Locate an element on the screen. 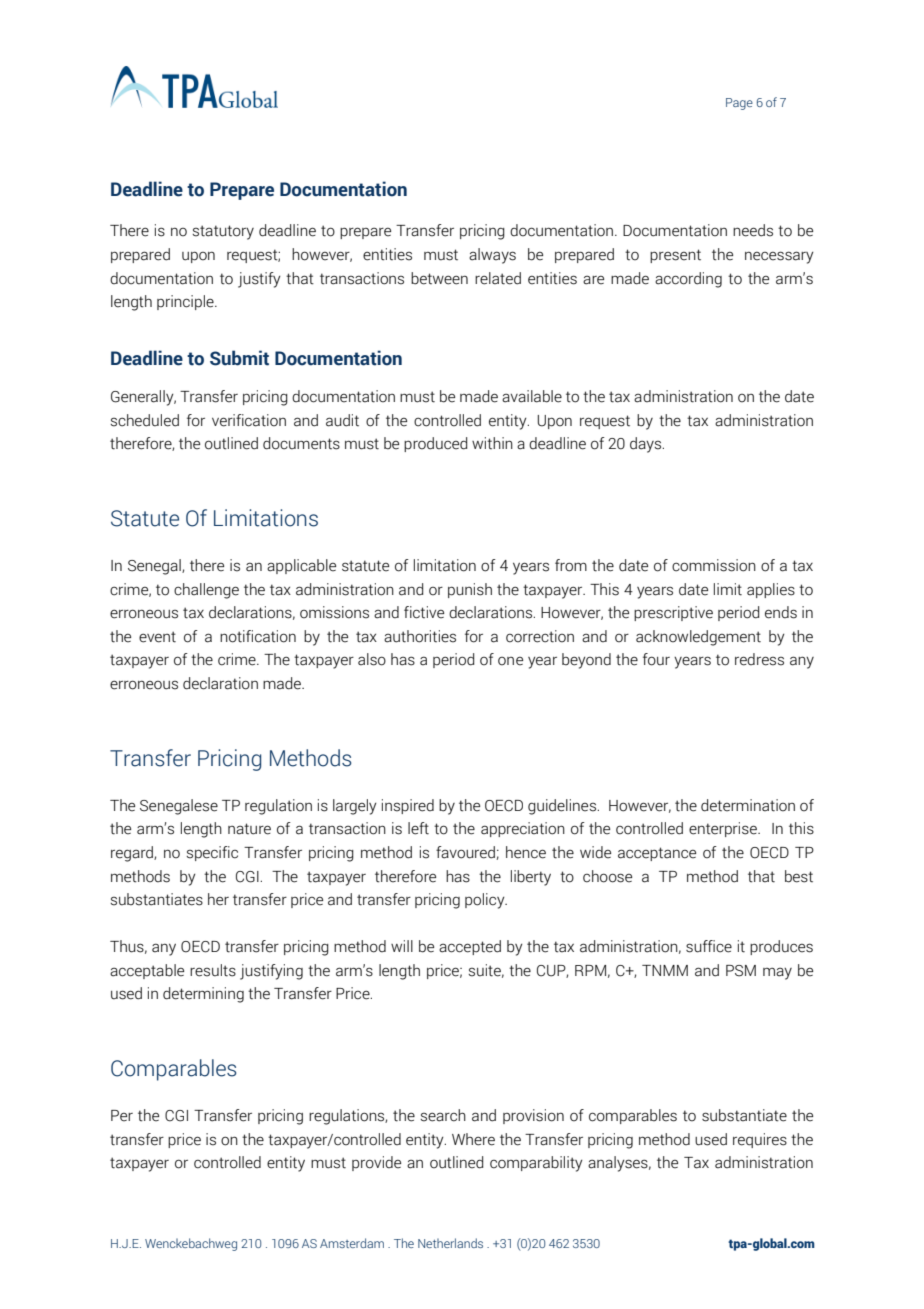  enterprise is located at coordinates (724, 829).
